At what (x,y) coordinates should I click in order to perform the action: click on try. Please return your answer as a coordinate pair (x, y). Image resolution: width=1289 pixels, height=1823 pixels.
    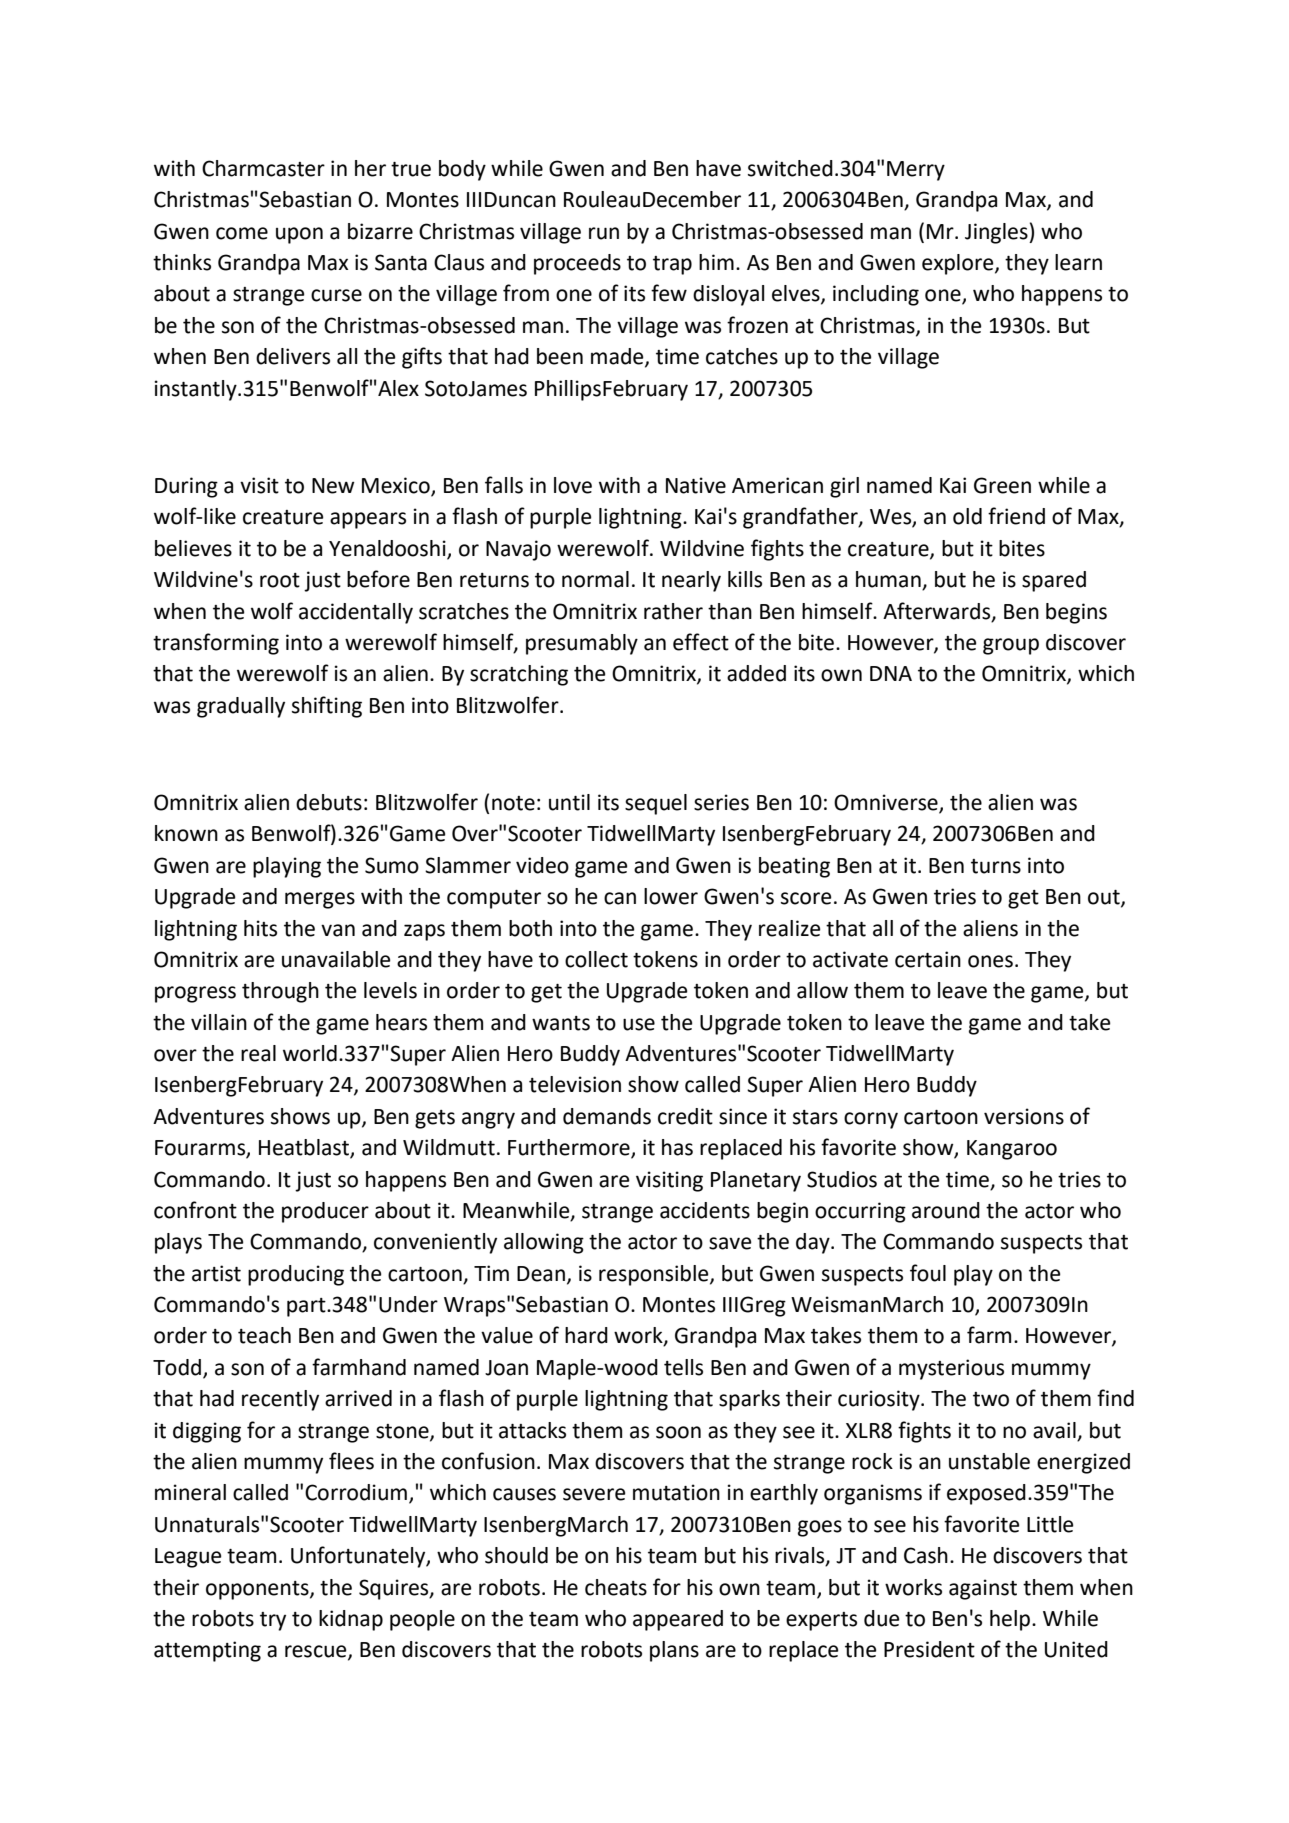
    Looking at the image, I should click on (273, 1621).
